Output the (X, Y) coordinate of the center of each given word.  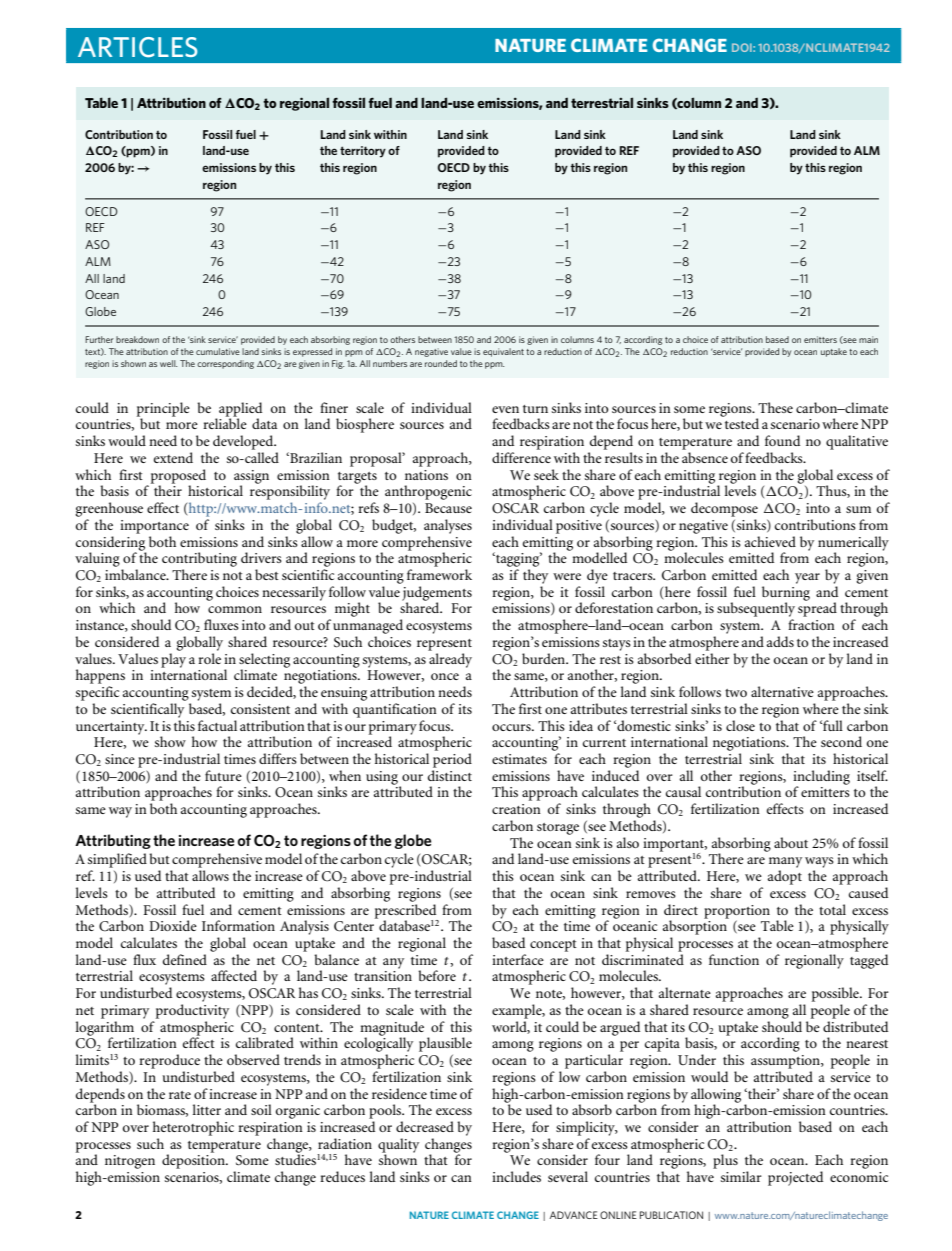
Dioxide (173, 925)
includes (516, 1176)
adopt (785, 877)
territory (363, 152)
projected (795, 1178)
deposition (194, 1160)
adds (780, 641)
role (209, 658)
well (168, 363)
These (775, 407)
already (450, 660)
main (868, 339)
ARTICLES (138, 47)
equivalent (503, 352)
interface (518, 959)
